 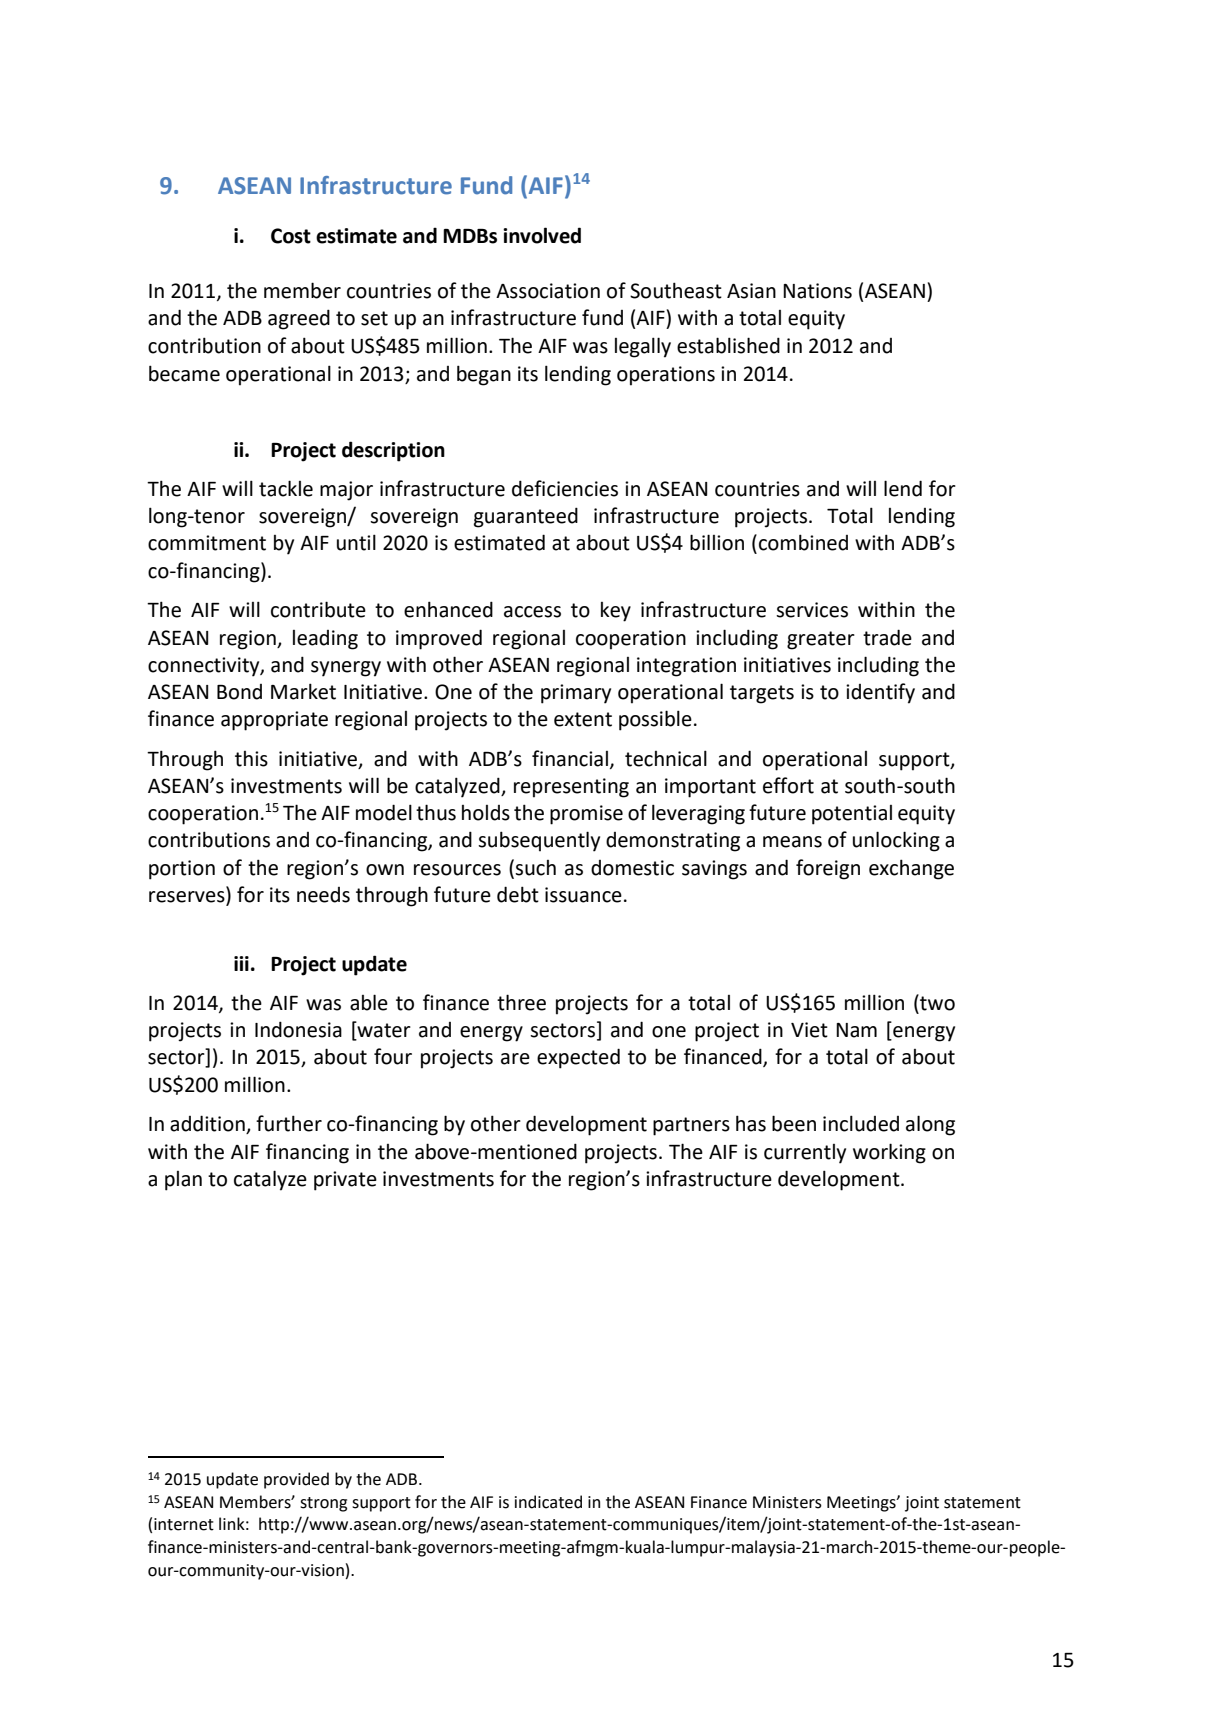 What do you see at coordinates (289, 1123) in the document?
I see `further` at bounding box center [289, 1123].
